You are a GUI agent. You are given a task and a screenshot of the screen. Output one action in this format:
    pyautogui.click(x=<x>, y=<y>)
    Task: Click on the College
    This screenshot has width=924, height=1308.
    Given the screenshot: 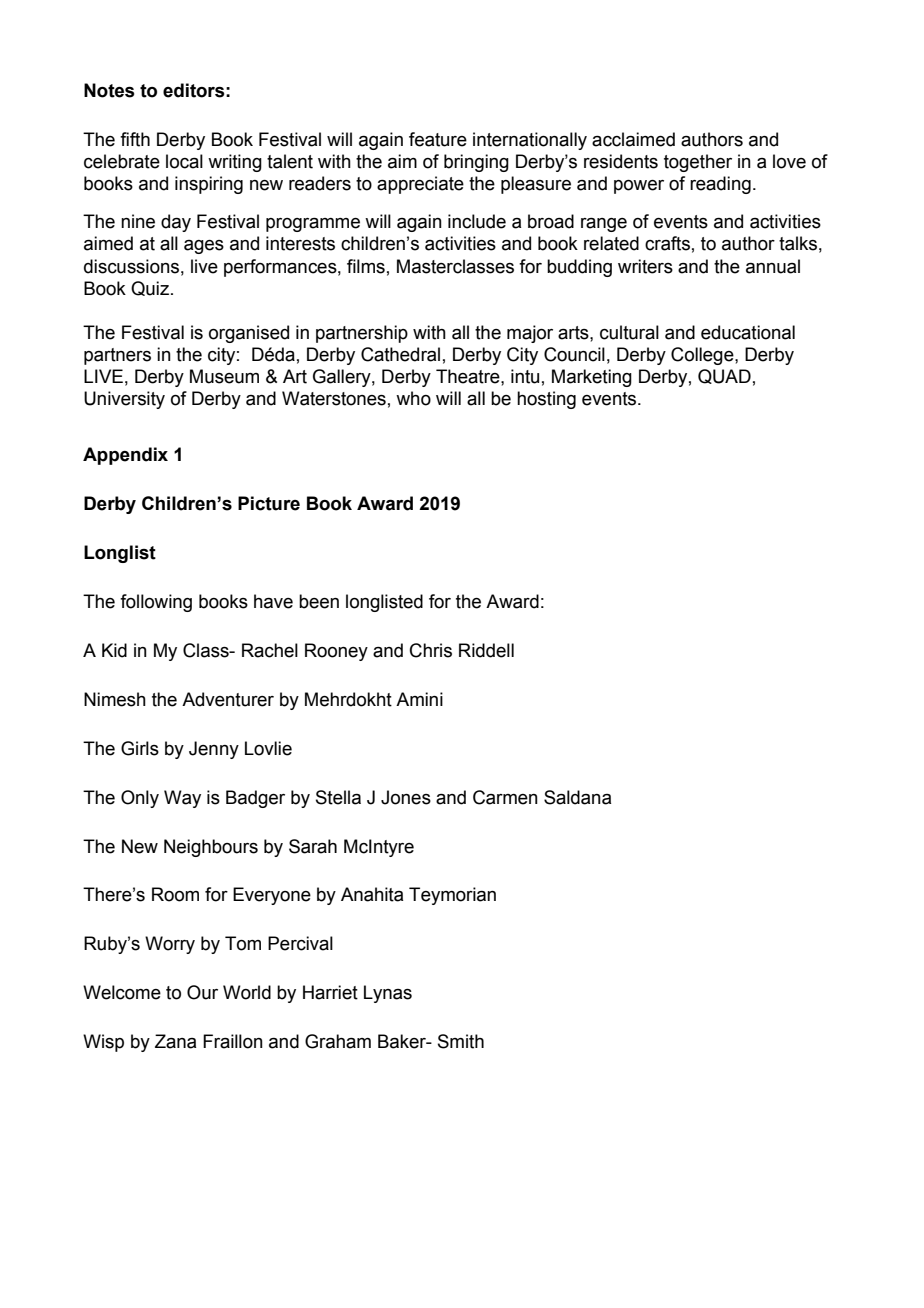 What is the action you would take?
    pyautogui.click(x=703, y=356)
